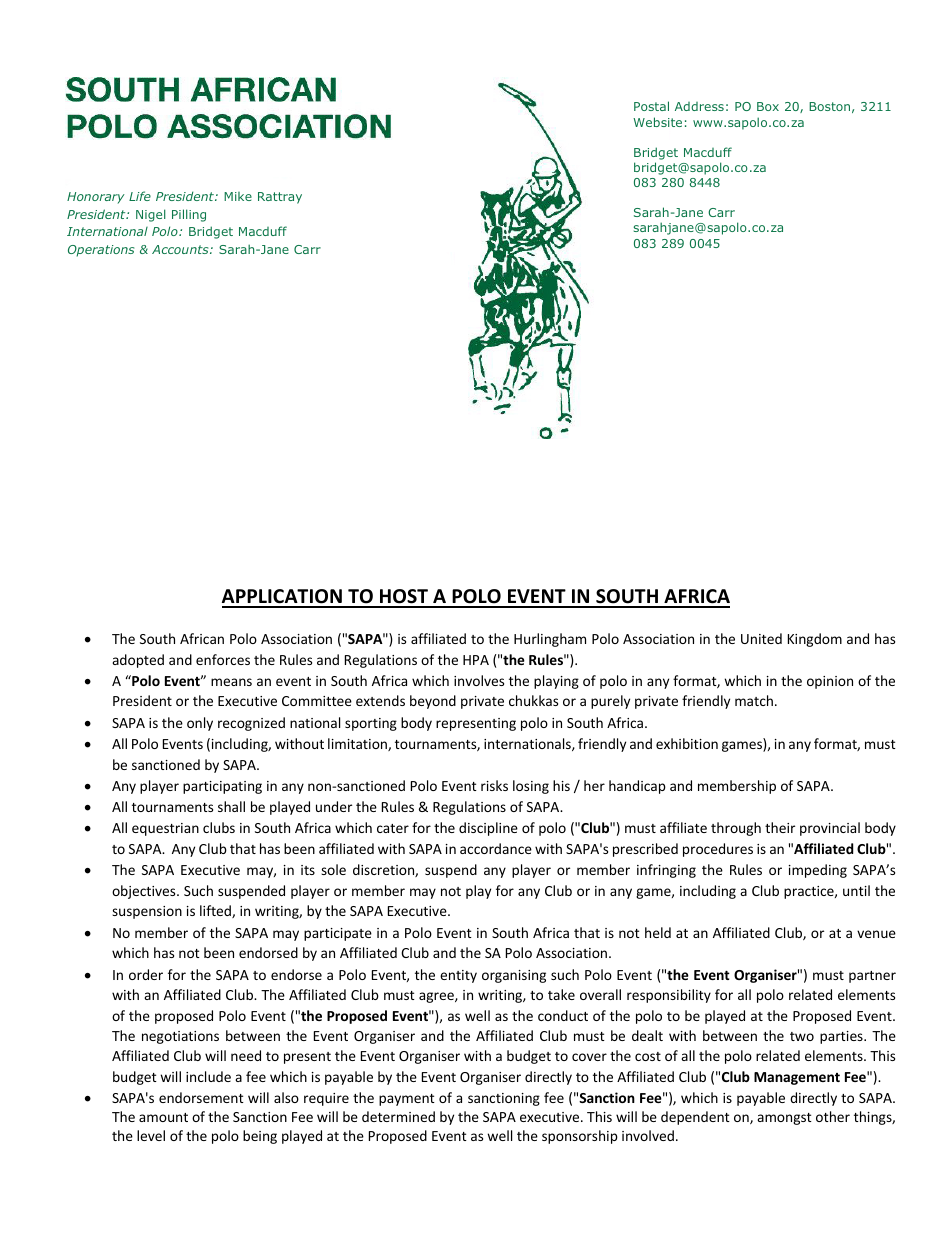 The image size is (952, 1233). What do you see at coordinates (768, 106) in the screenshot?
I see `Box` at bounding box center [768, 106].
